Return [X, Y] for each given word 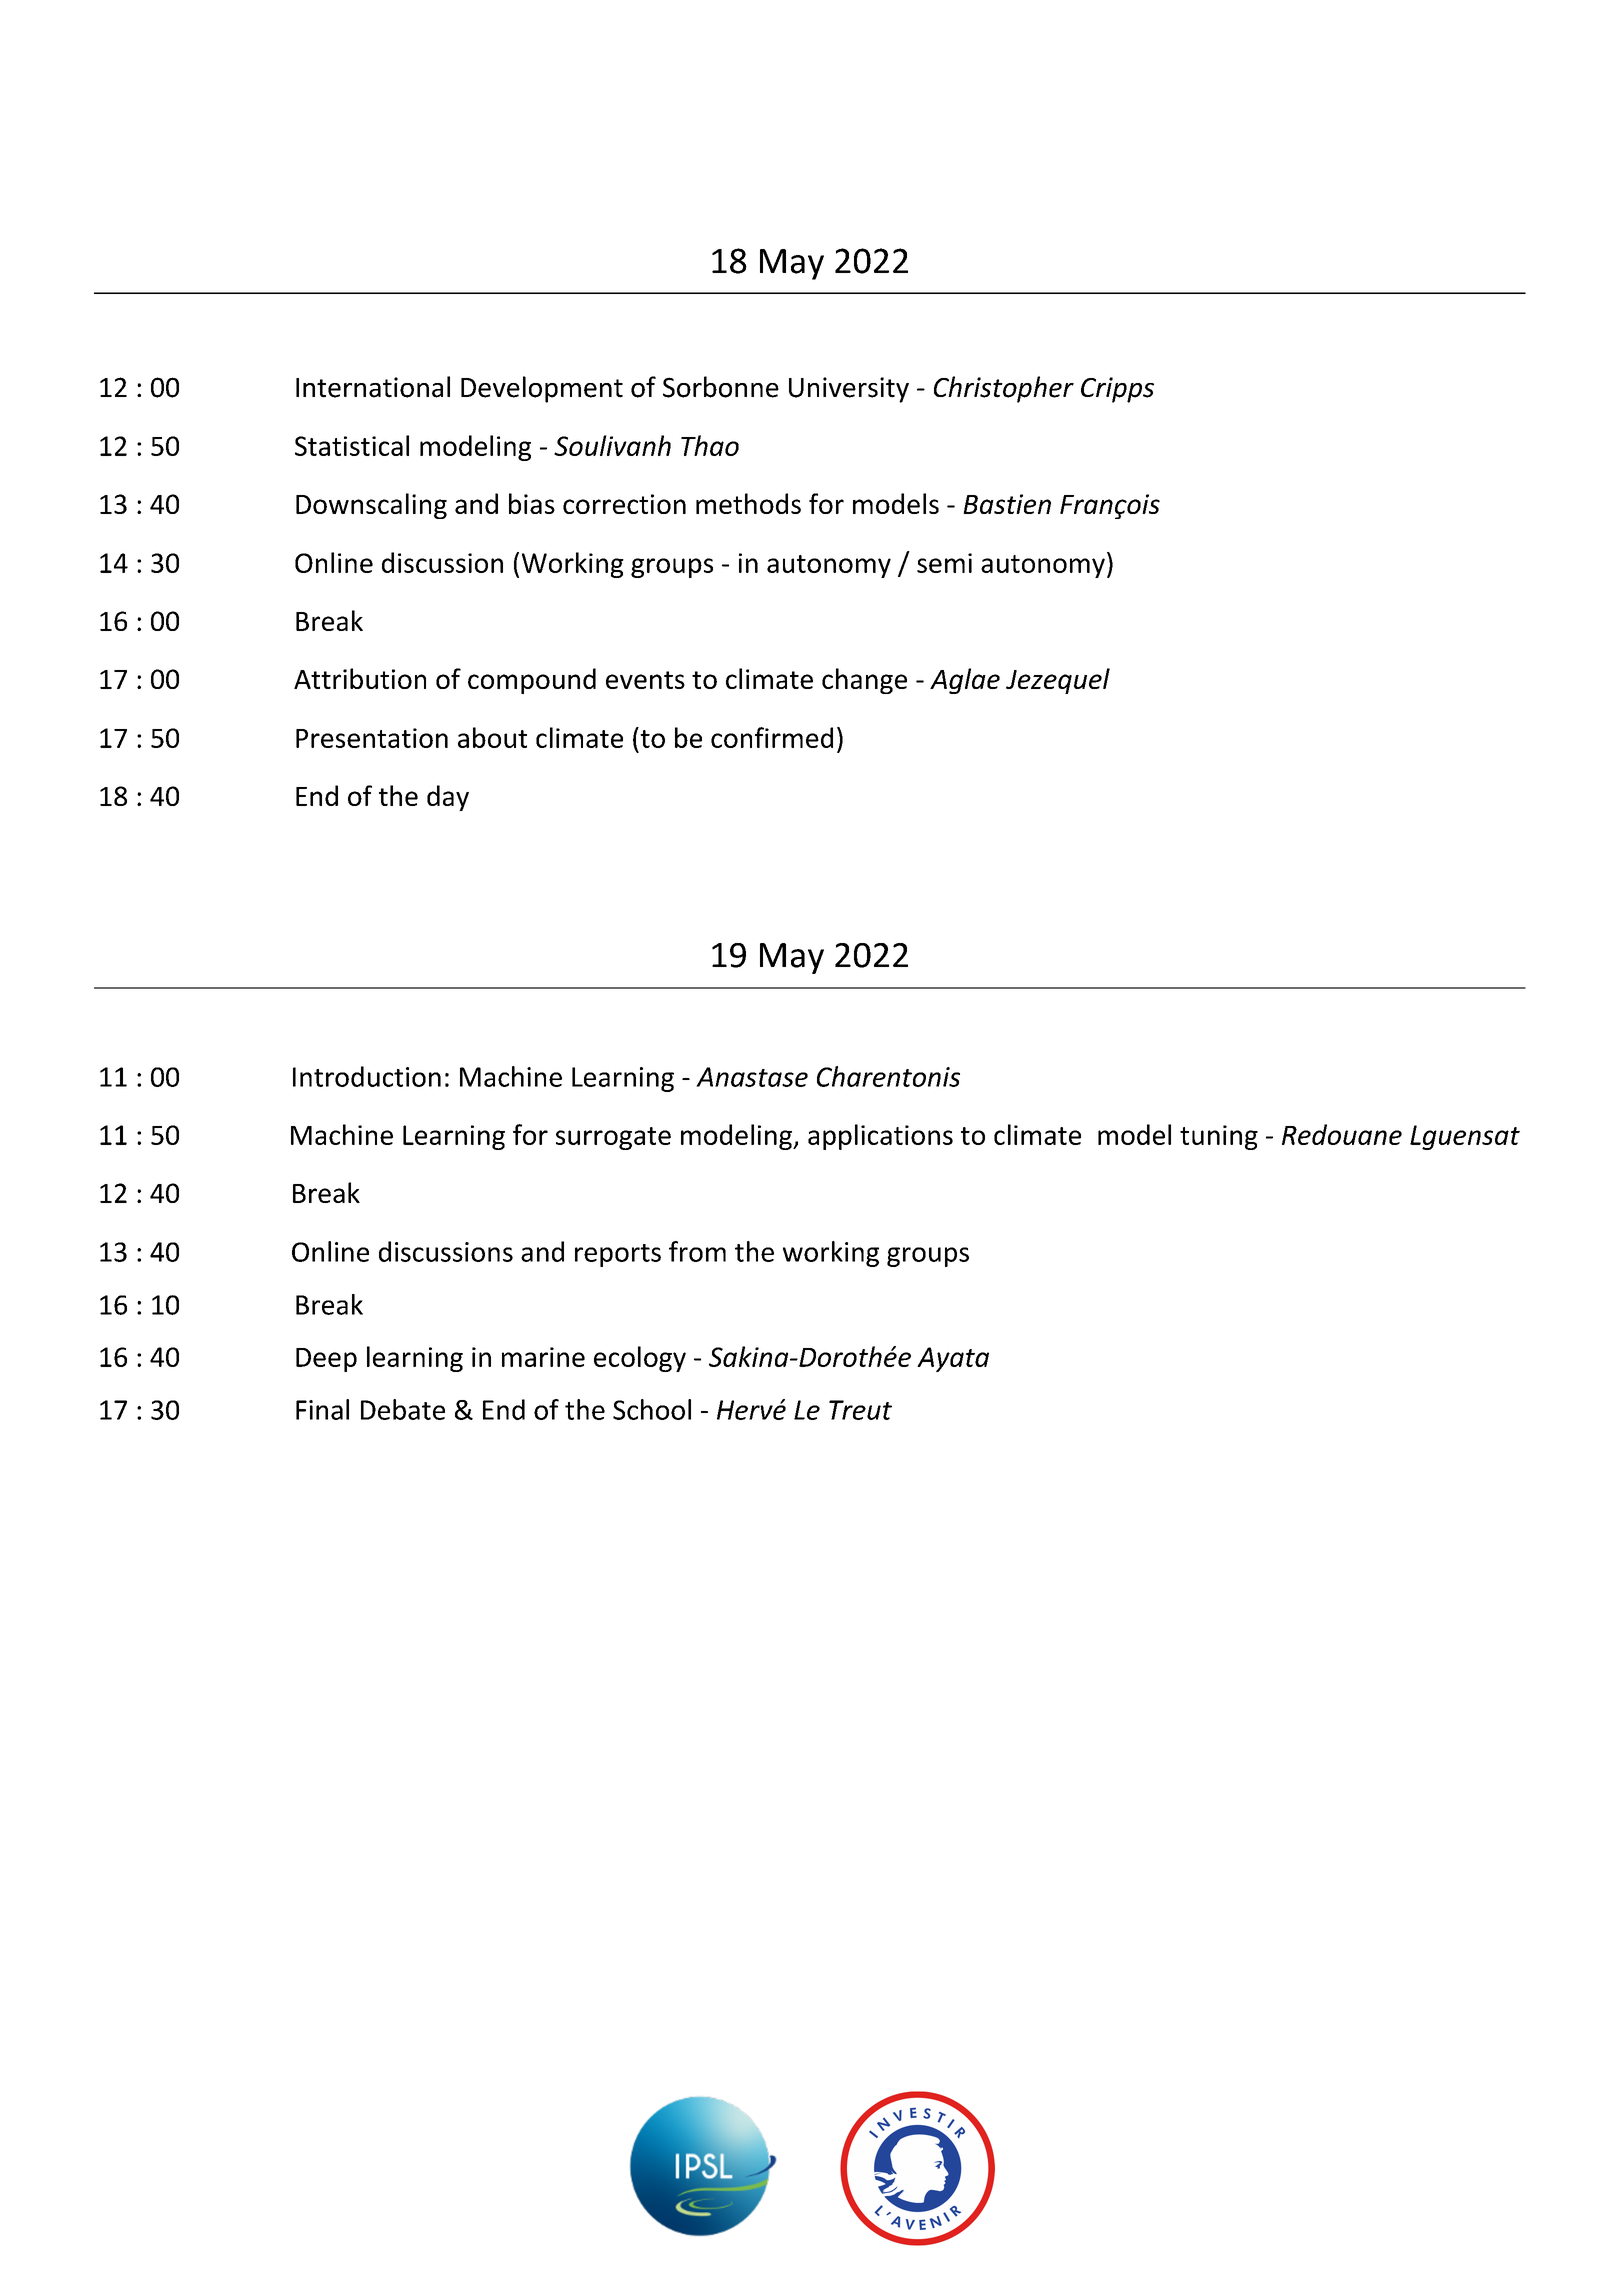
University [849, 390]
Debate [403, 1409]
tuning [1219, 1137]
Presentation [372, 738]
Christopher [1004, 389]
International [373, 387]
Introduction [367, 1076]
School [652, 1409]
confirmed [772, 737]
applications [880, 1137]
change [864, 681]
